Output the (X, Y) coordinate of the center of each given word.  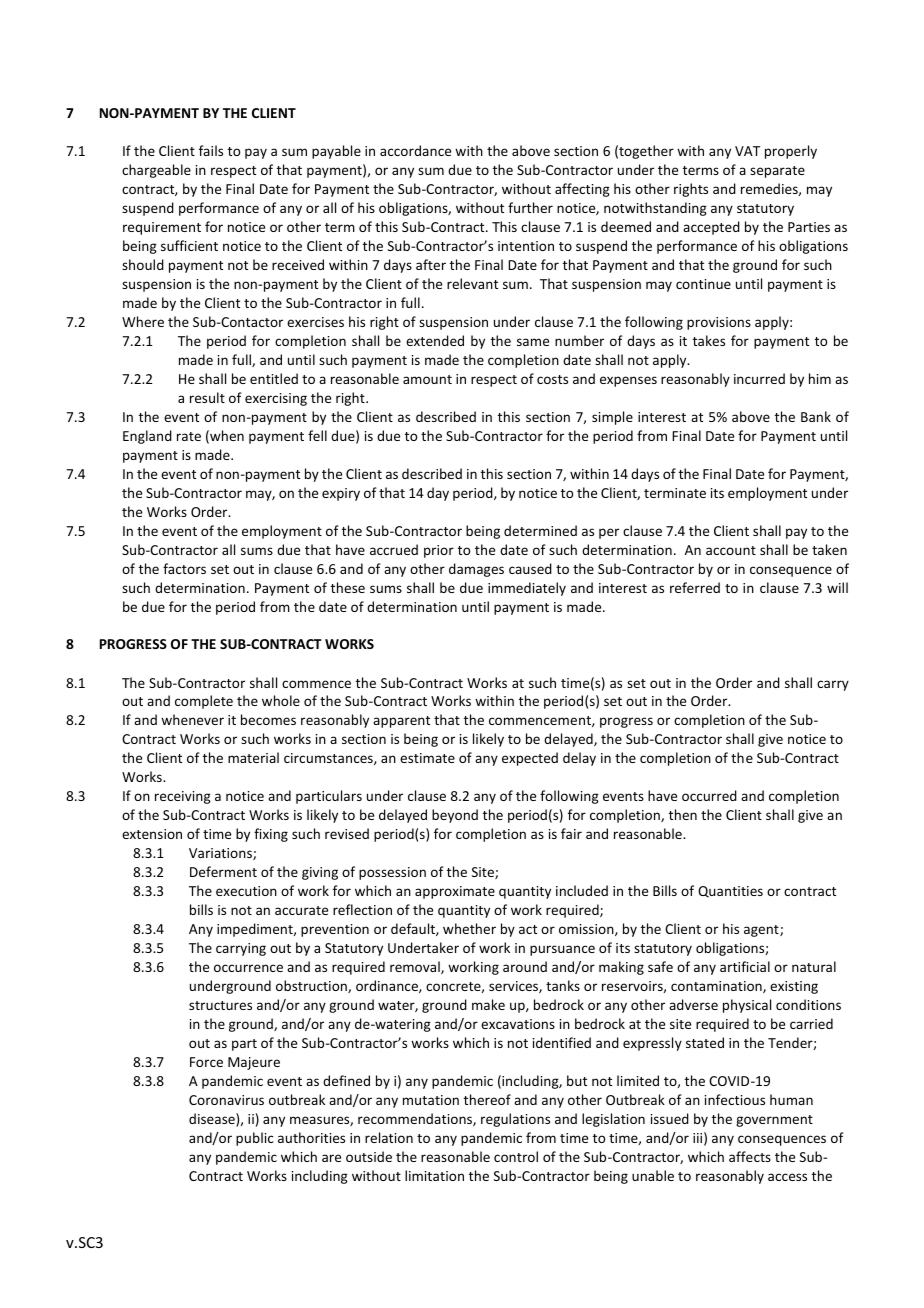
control (516, 1156)
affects (750, 1156)
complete (204, 702)
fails (211, 150)
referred (695, 587)
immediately (527, 589)
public (255, 1139)
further (530, 207)
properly (791, 152)
